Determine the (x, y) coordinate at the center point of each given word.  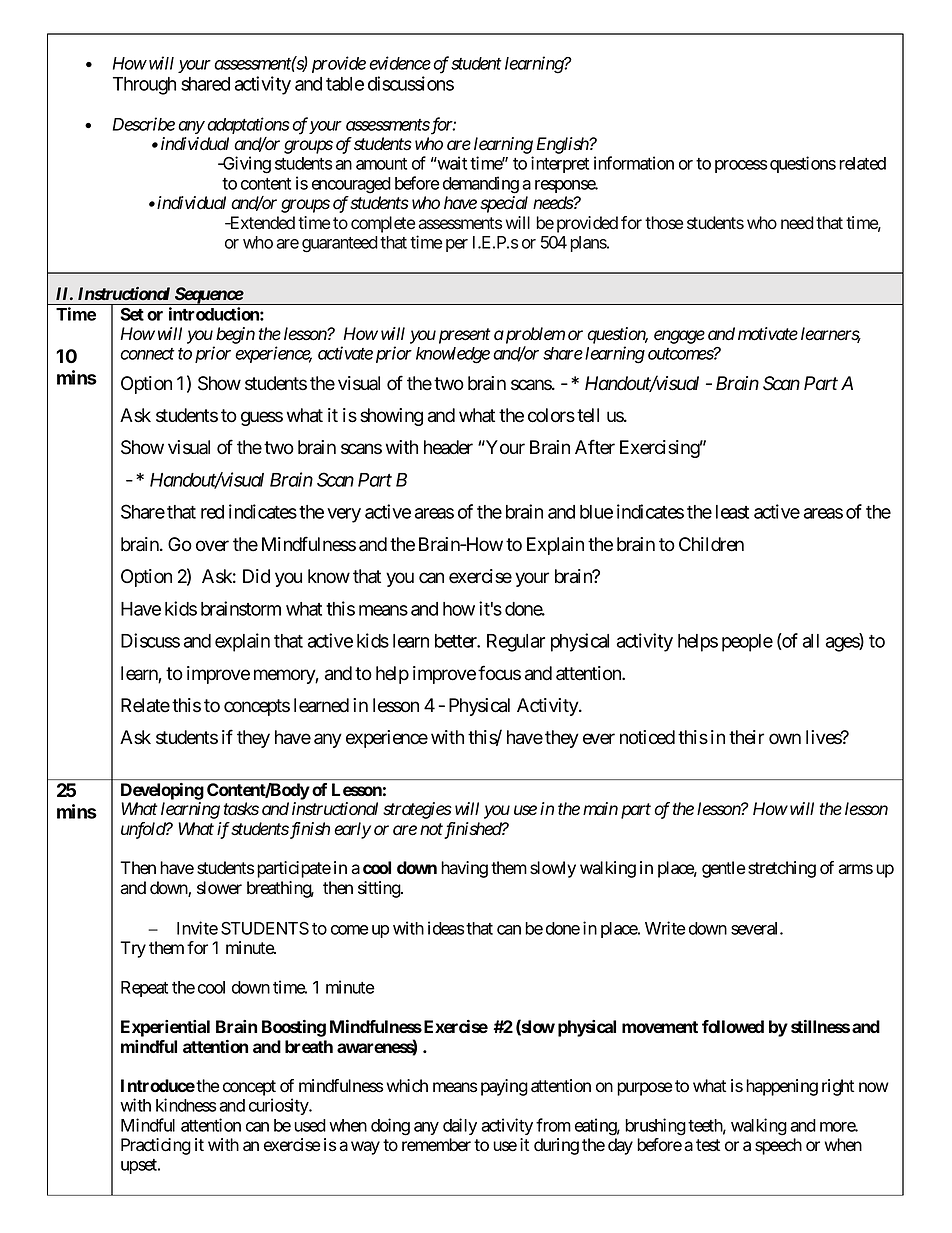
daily (460, 1126)
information (634, 163)
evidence (400, 63)
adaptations (248, 125)
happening (782, 1087)
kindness (186, 1105)
